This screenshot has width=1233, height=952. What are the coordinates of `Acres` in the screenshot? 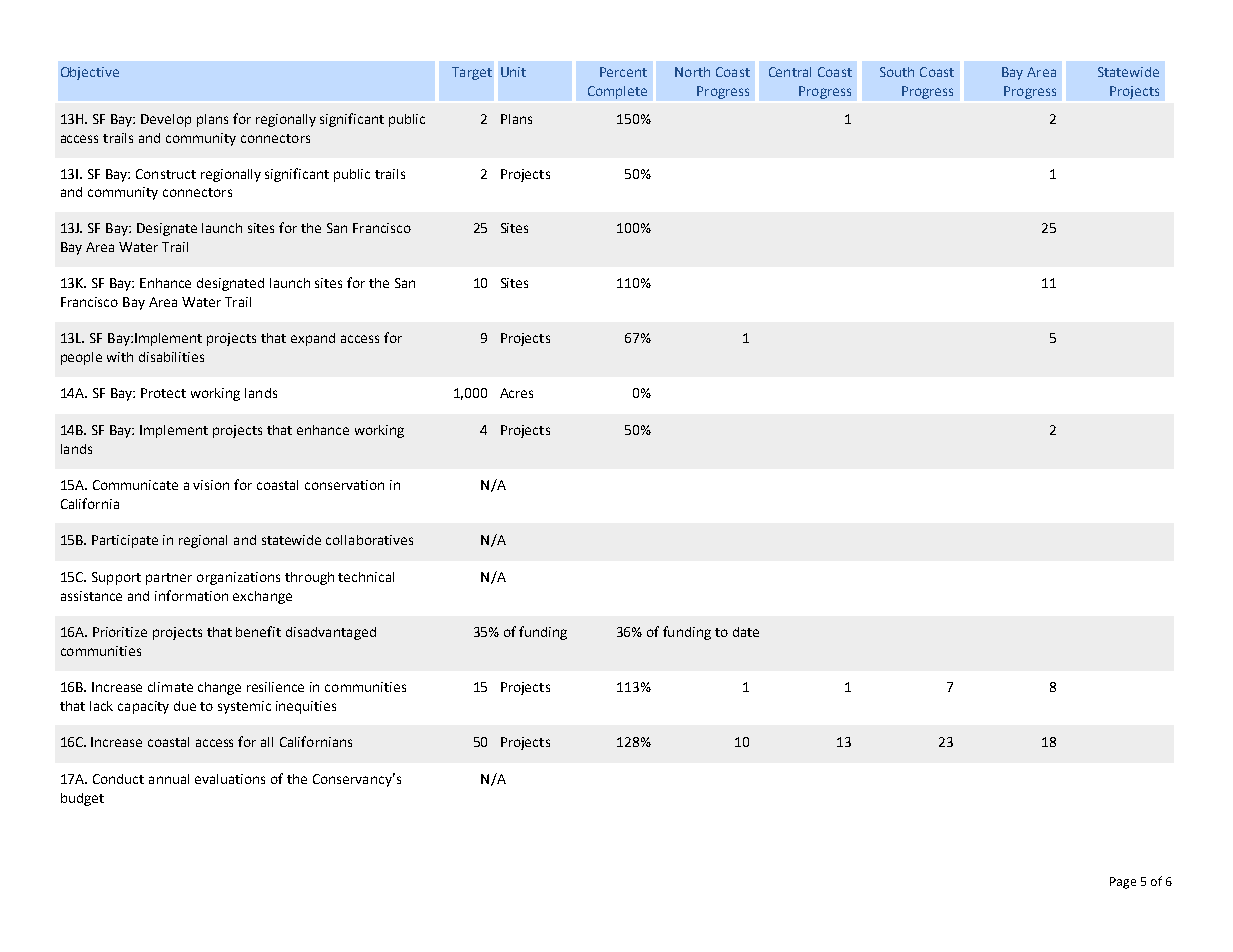 It's located at (516, 393).
